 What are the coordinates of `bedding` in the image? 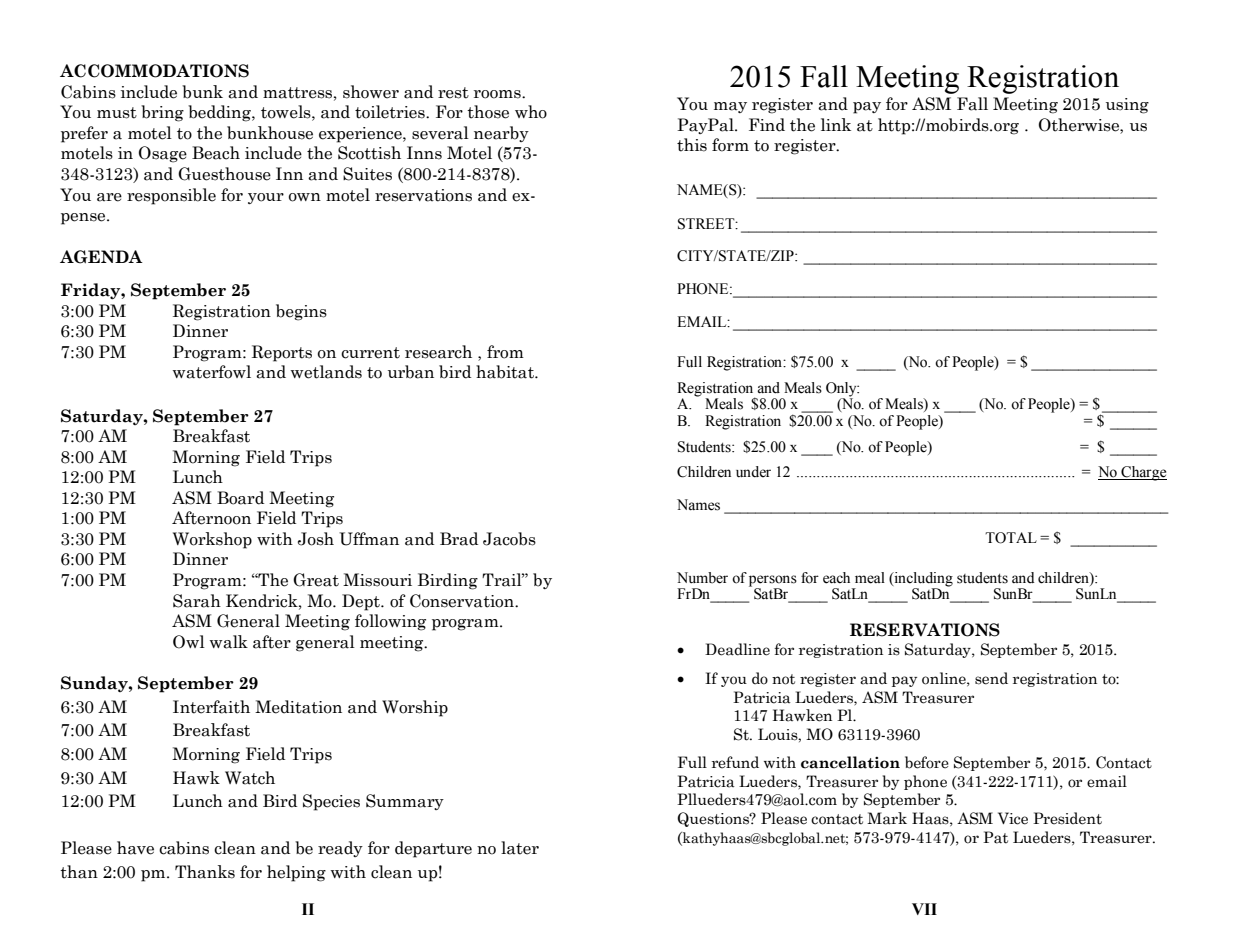 It's located at (220, 113).
